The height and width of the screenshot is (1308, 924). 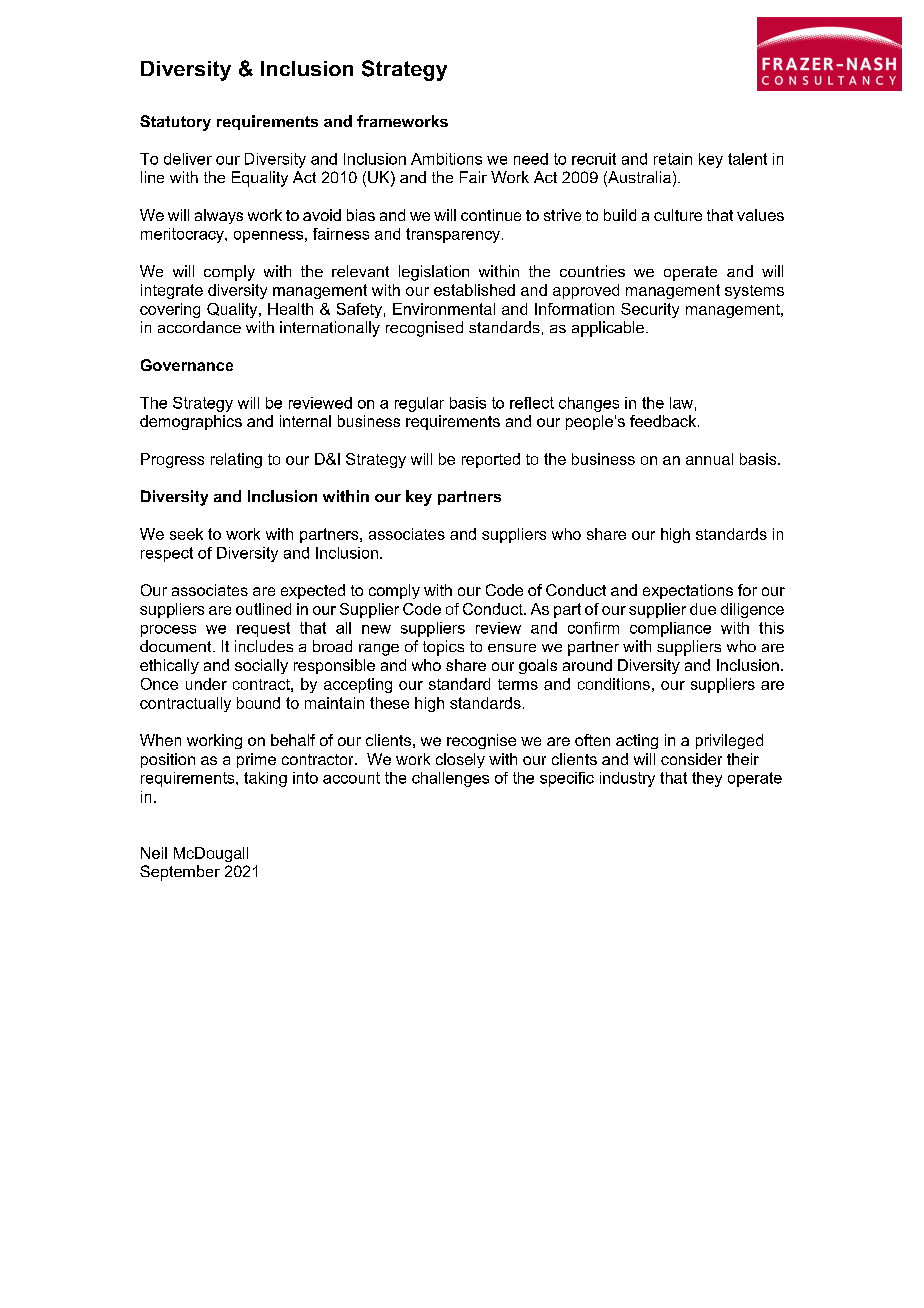 What do you see at coordinates (709, 459) in the screenshot?
I see `annual` at bounding box center [709, 459].
